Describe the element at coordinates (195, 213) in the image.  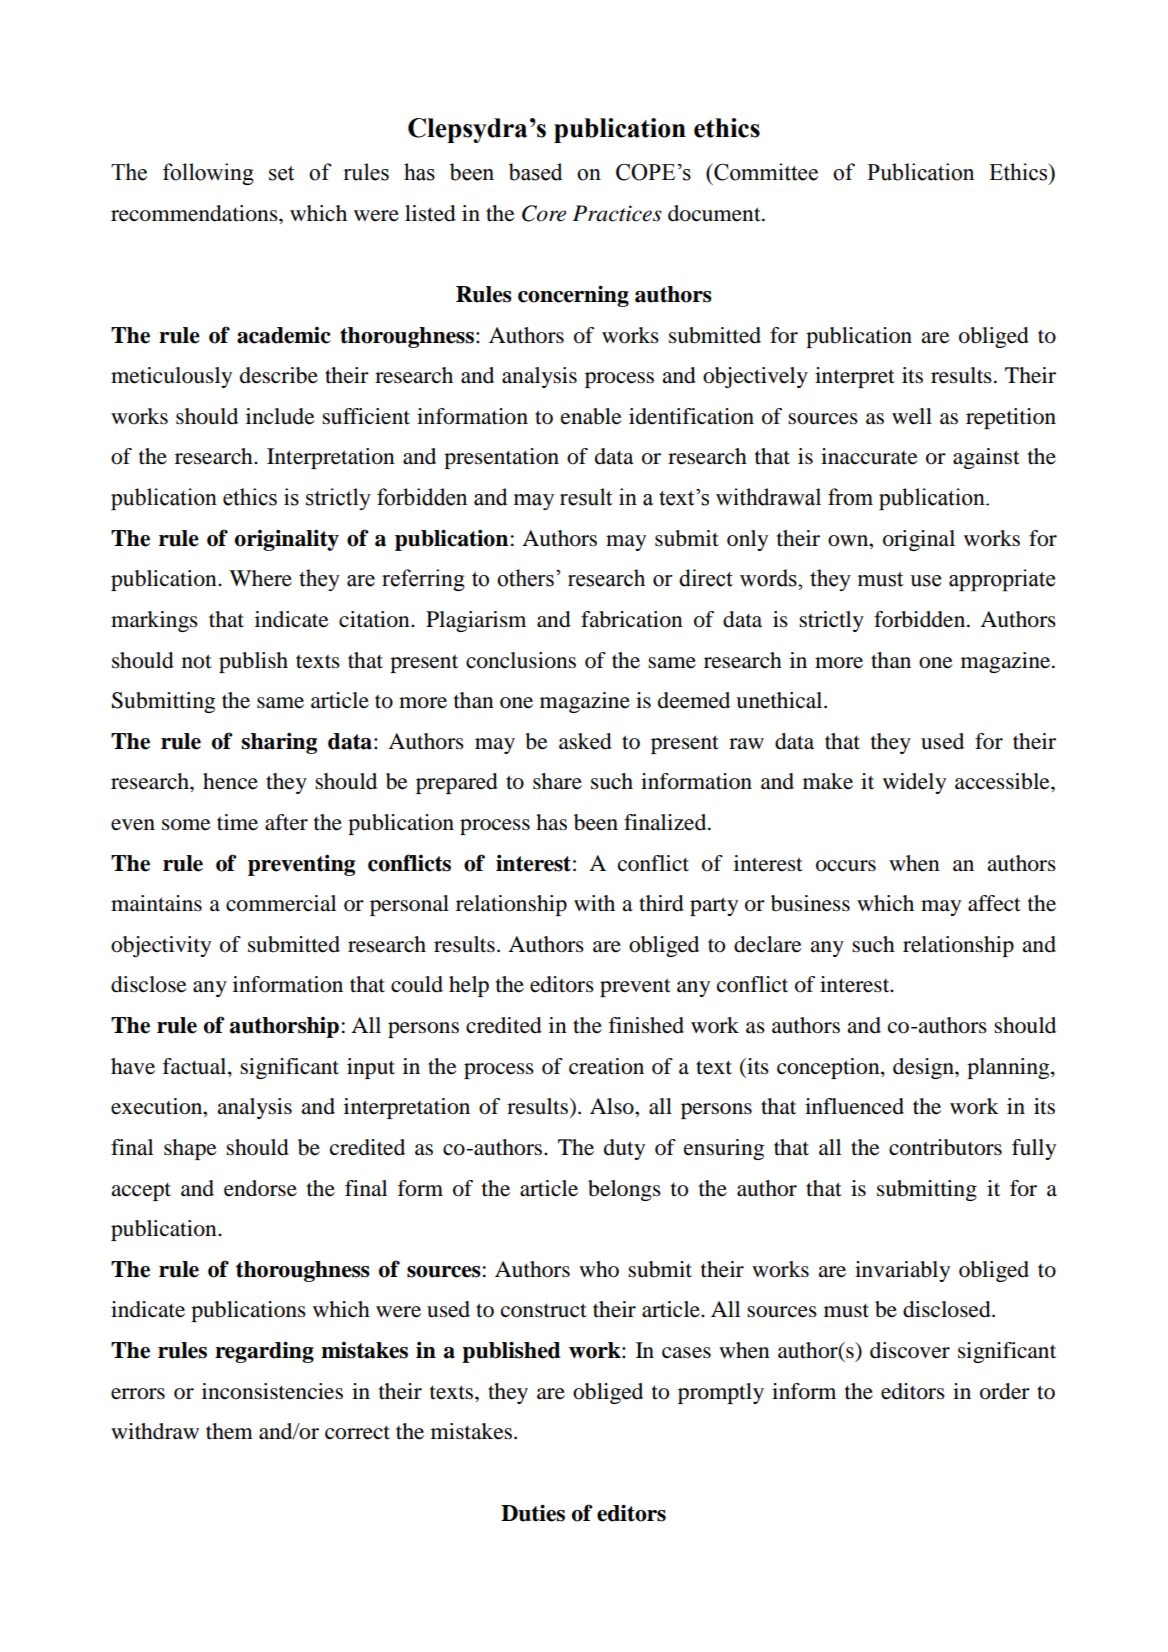
I see `recommendations` at that location.
